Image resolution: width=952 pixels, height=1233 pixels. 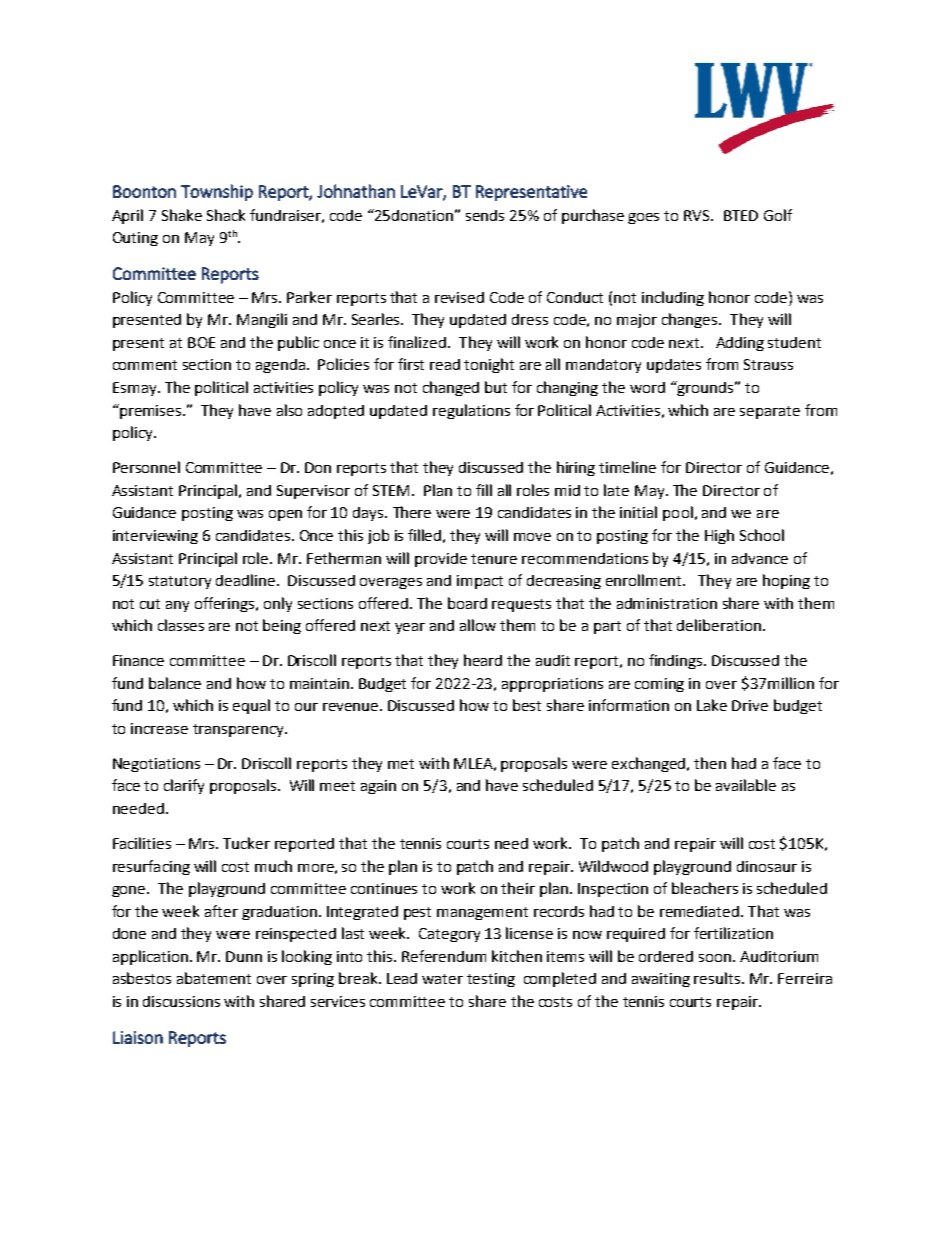 What do you see at coordinates (181, 1001) in the screenshot?
I see `discussions` at bounding box center [181, 1001].
